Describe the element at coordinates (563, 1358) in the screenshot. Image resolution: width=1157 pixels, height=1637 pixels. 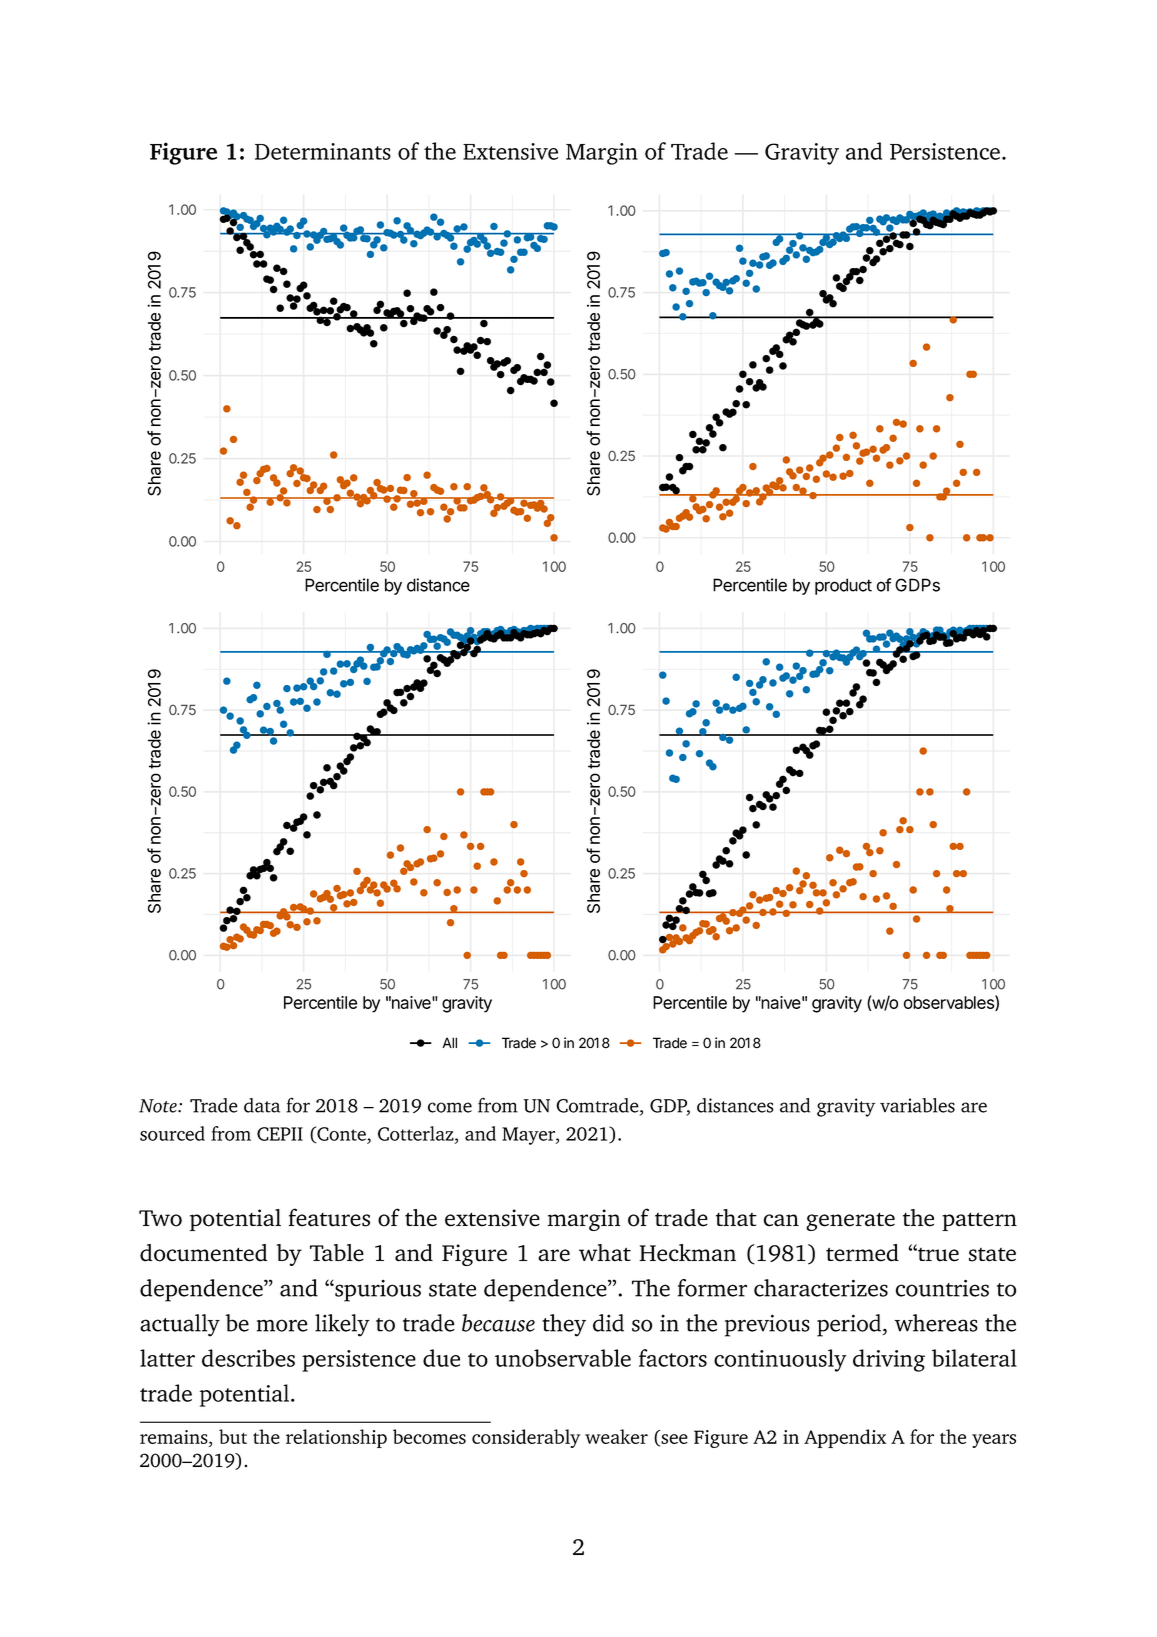
I see `unobservable` at that location.
